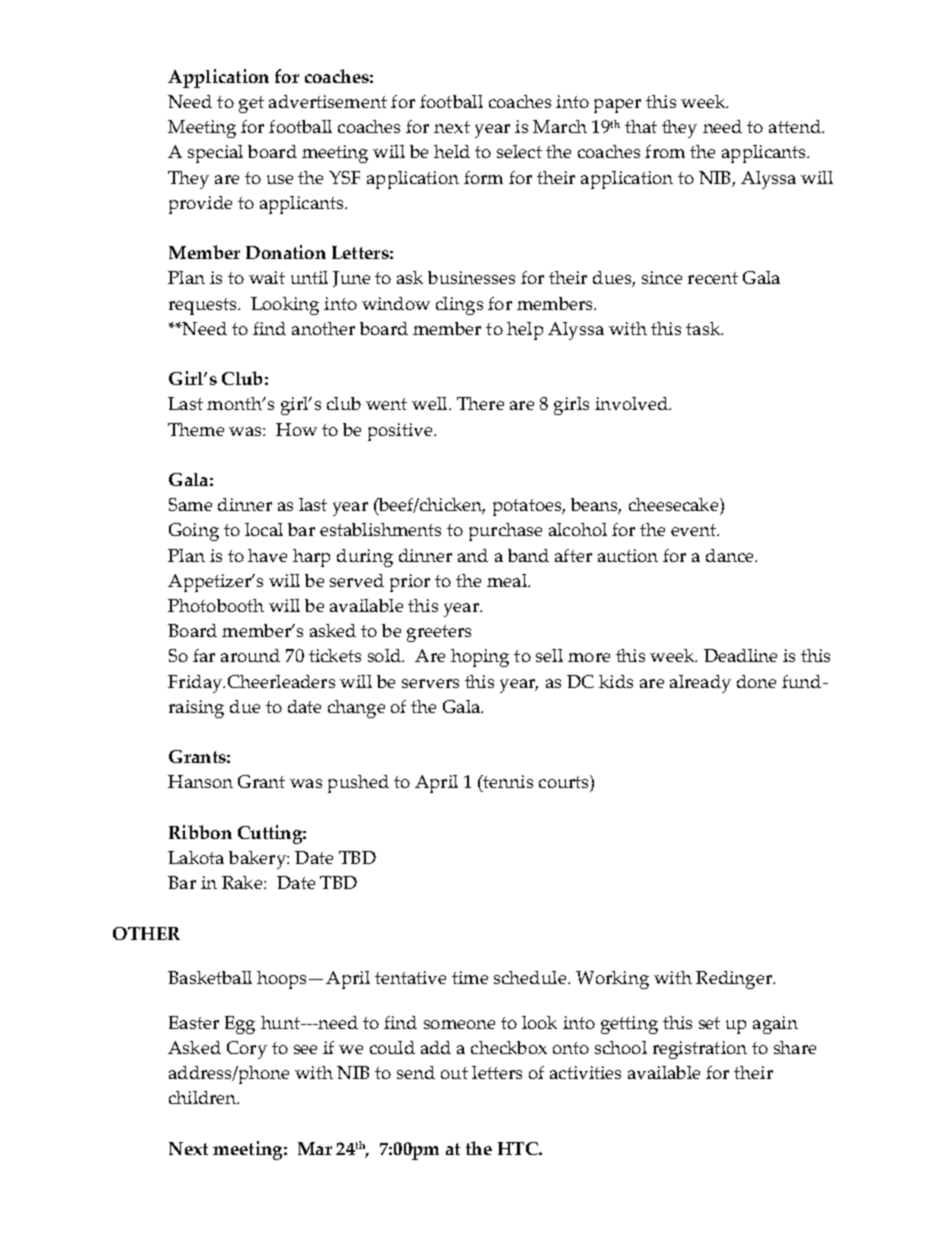  I want to click on hoping, so click(480, 658).
